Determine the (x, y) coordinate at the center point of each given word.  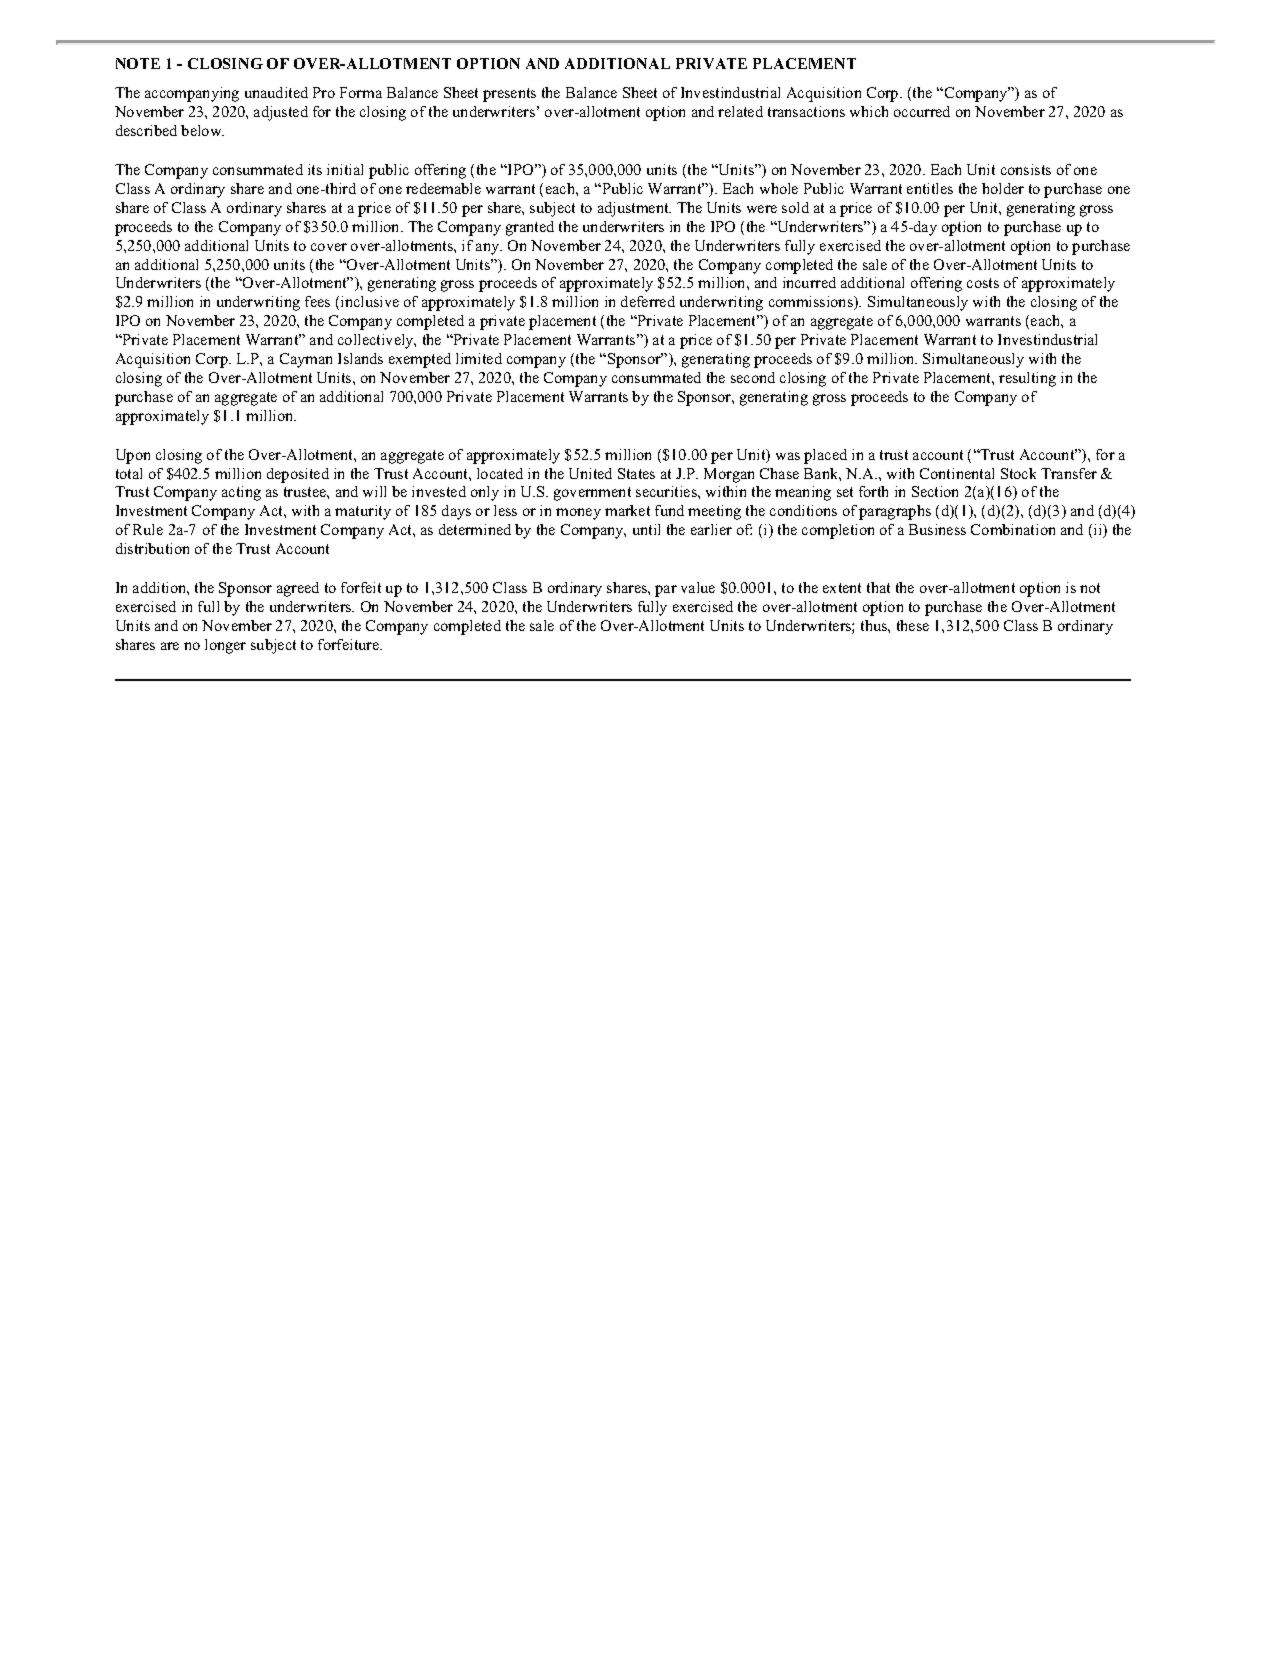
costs (983, 283)
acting (241, 493)
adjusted (281, 113)
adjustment (634, 209)
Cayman (306, 360)
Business (937, 529)
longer (225, 646)
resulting (1027, 379)
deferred (648, 301)
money (578, 514)
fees (317, 301)
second (753, 377)
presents (509, 95)
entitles (930, 188)
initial (345, 169)
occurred (922, 111)
